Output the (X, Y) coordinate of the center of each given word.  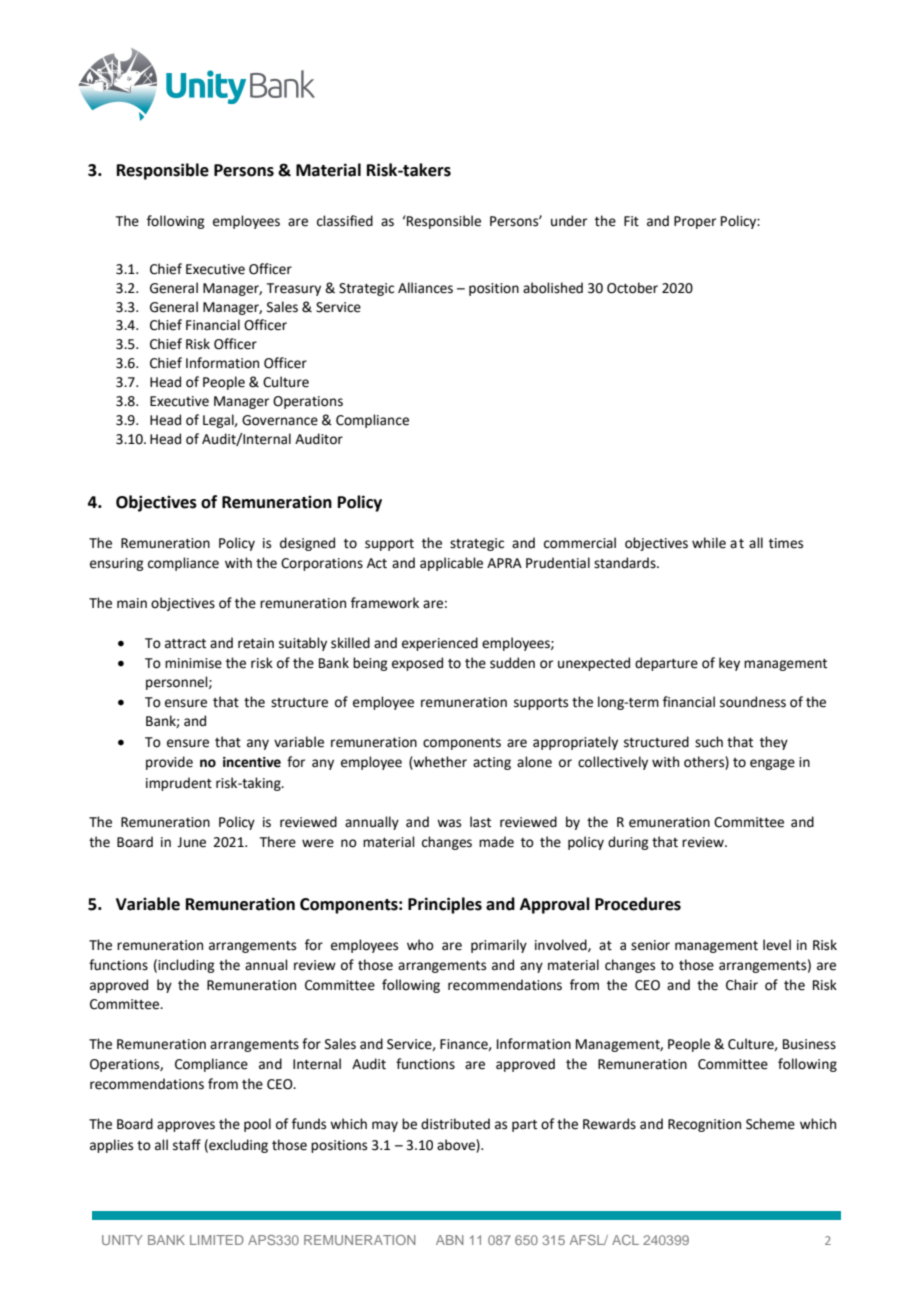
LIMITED (217, 1240)
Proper (695, 222)
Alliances (425, 288)
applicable (451, 564)
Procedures (638, 904)
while (709, 543)
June (191, 842)
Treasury (294, 289)
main (132, 603)
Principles (445, 905)
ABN (450, 1240)
